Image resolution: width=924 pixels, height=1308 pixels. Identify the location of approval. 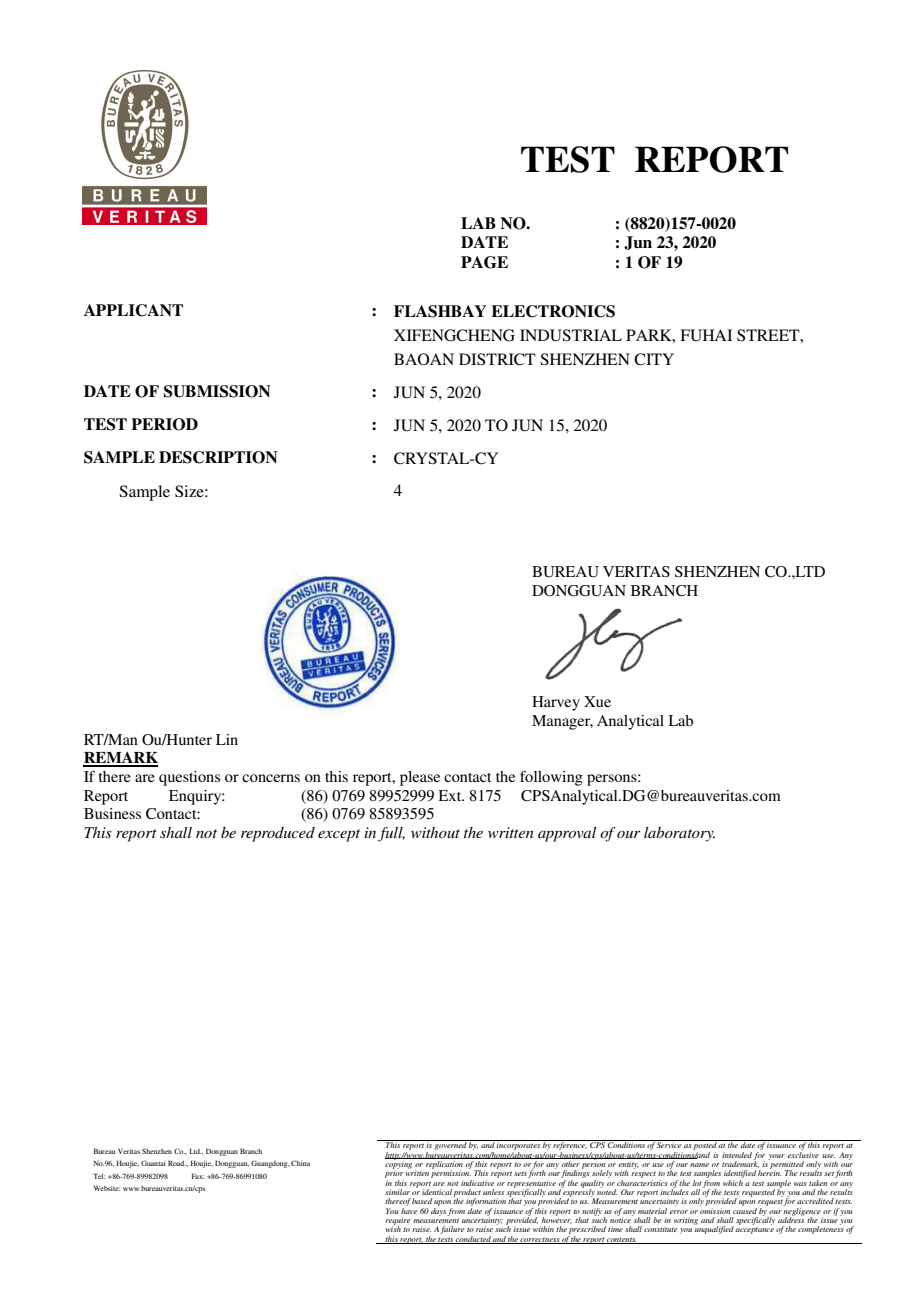
(567, 834).
